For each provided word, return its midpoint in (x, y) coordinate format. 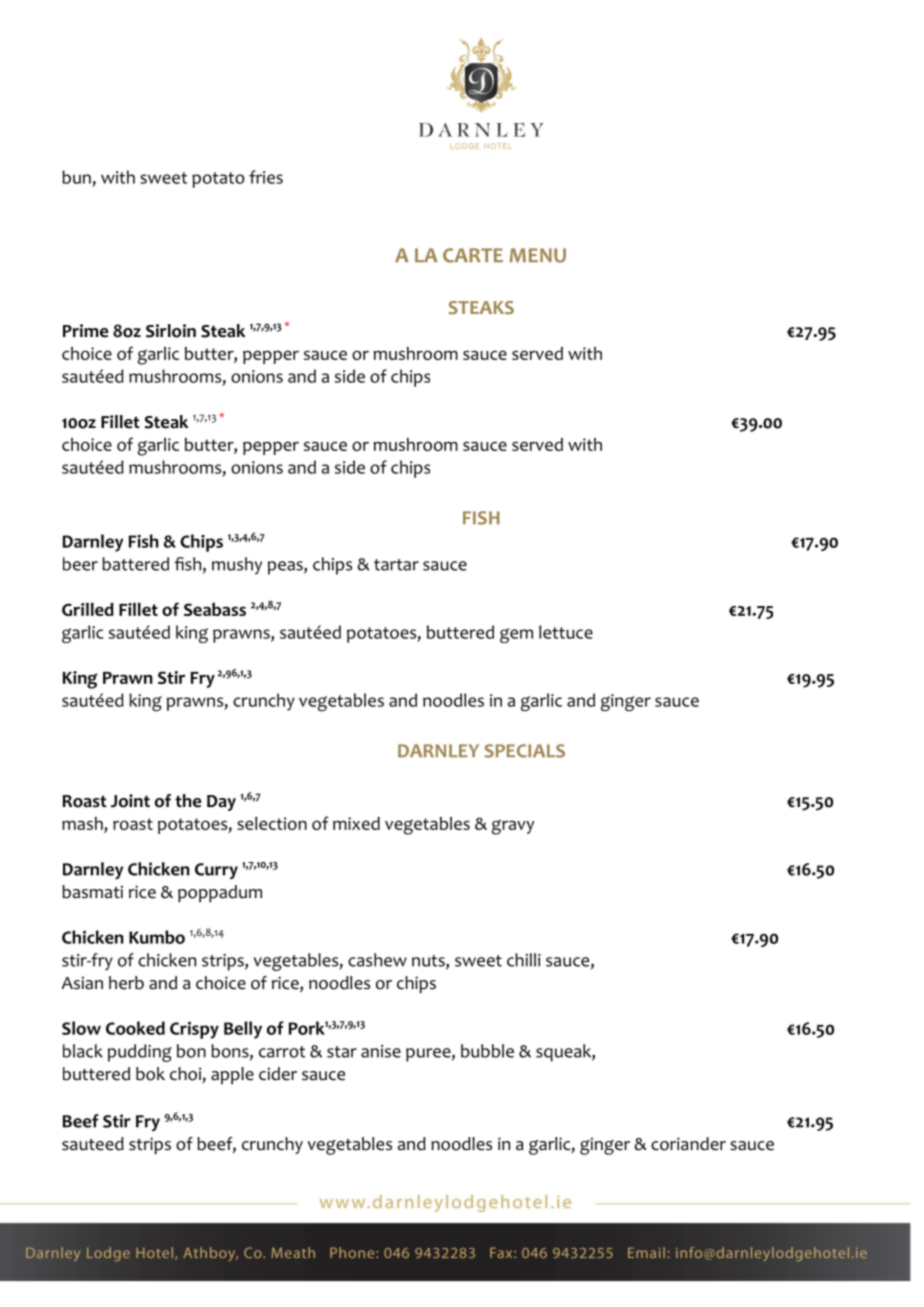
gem (516, 635)
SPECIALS (525, 751)
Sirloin (171, 331)
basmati (92, 892)
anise (381, 1051)
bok (150, 1074)
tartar (396, 565)
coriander (688, 1144)
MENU (537, 255)
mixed (356, 823)
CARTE (473, 255)
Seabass (215, 609)
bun (76, 177)
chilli (524, 960)
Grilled (88, 609)
